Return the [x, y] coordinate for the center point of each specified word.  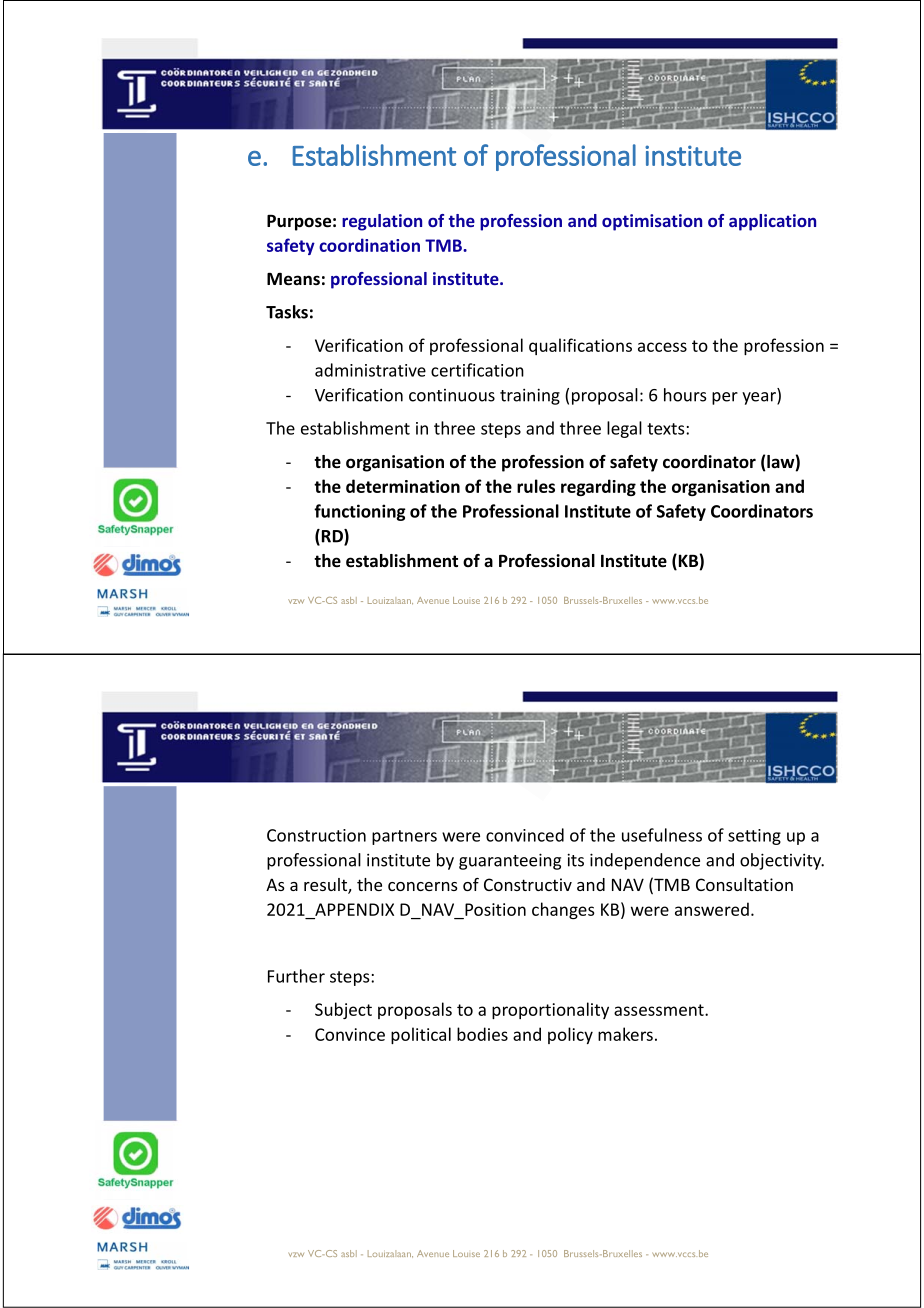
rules [536, 486]
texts [667, 429]
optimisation [652, 222]
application [772, 222]
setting [754, 837]
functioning [360, 512]
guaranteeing [510, 861]
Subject [343, 1010]
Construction [316, 835]
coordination [369, 245]
